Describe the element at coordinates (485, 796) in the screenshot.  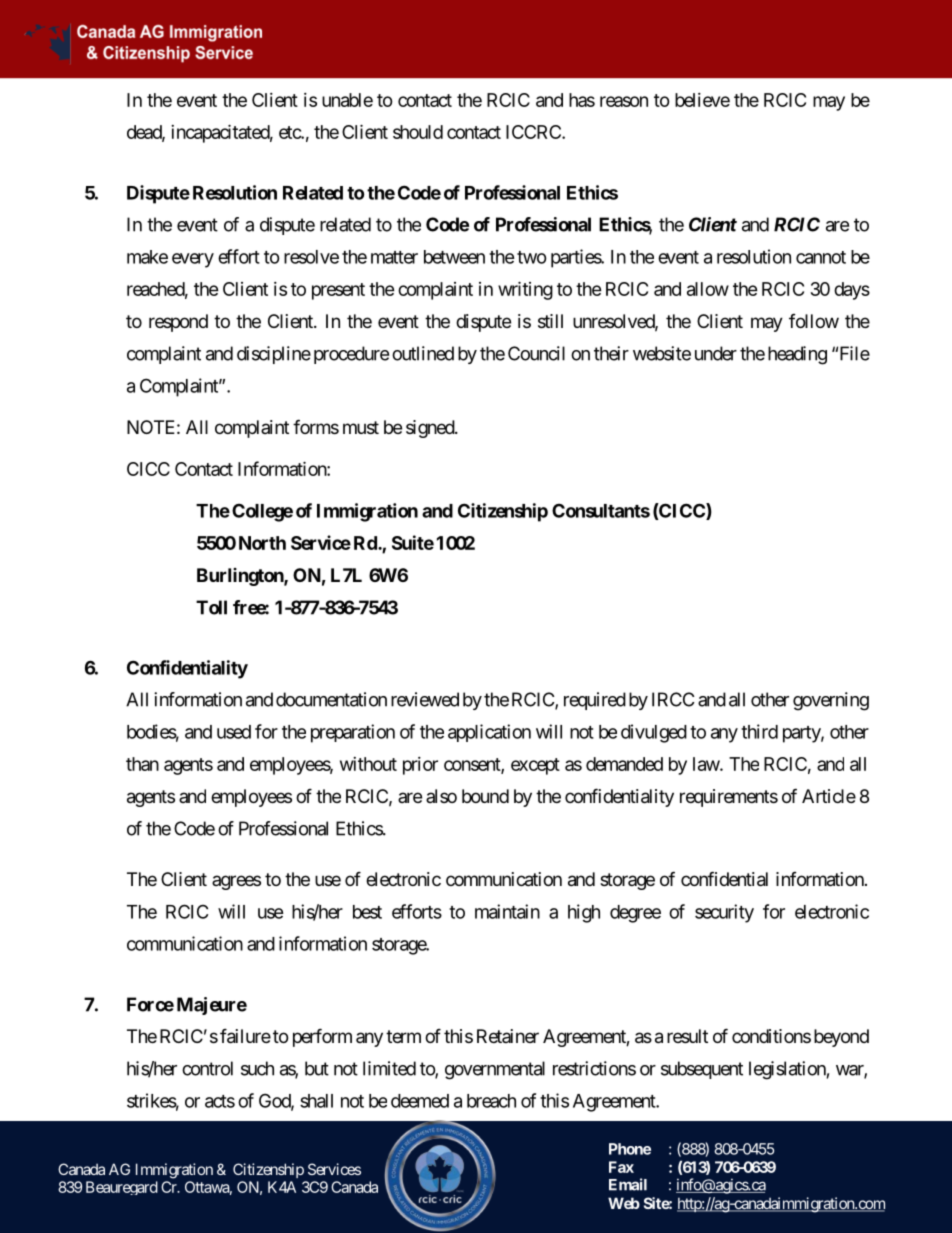
I see `bound` at that location.
